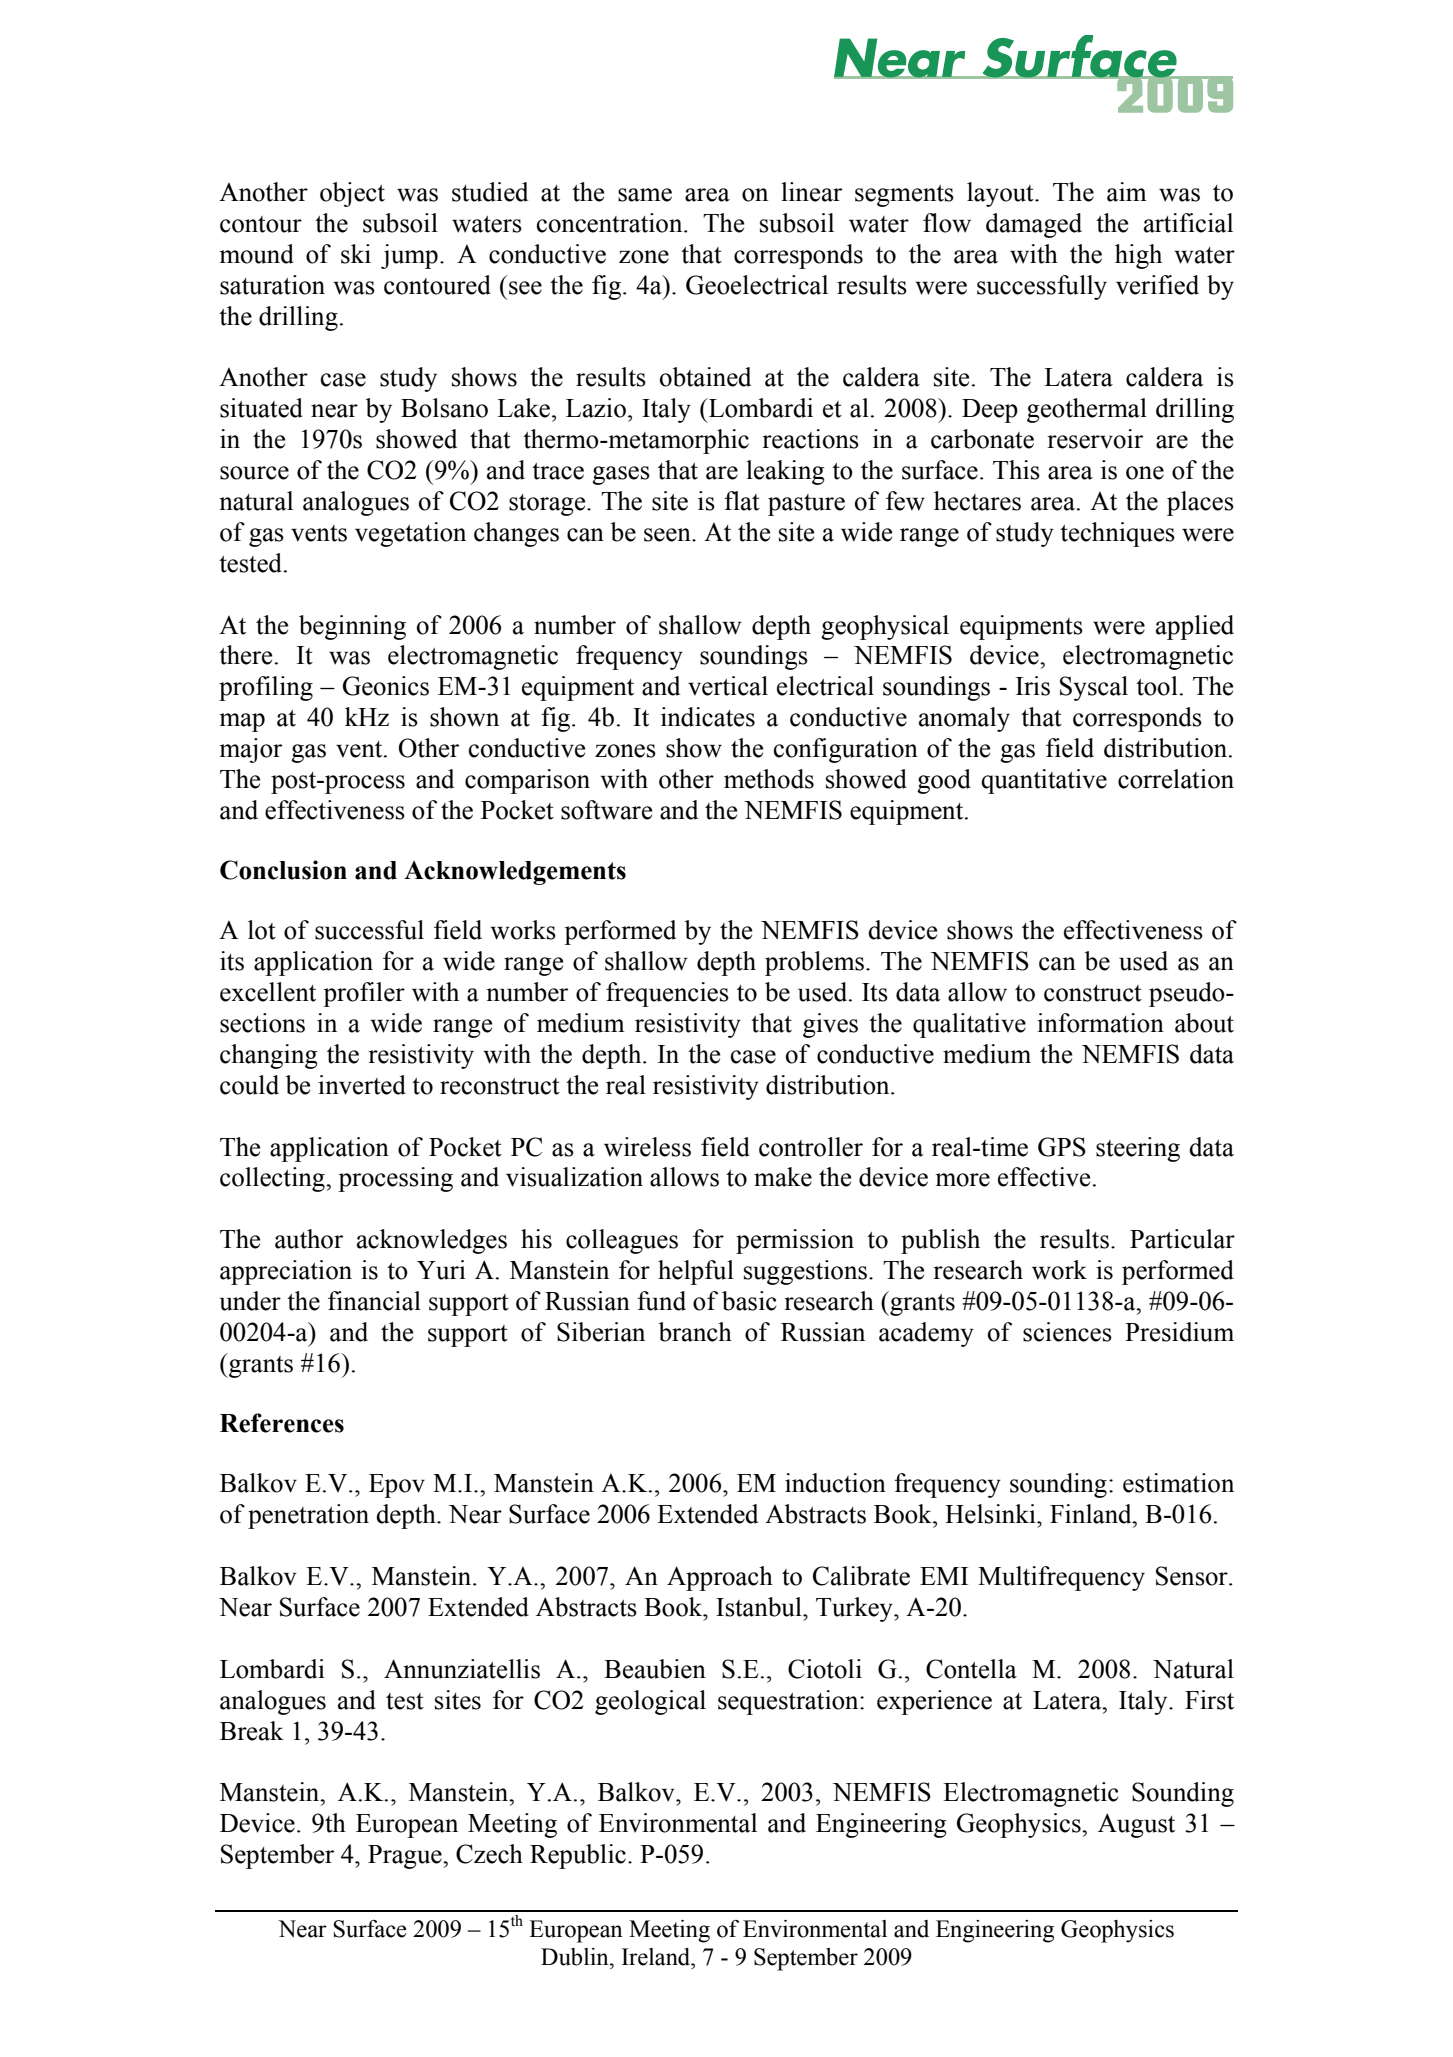 This document has width=1453, height=2057. What do you see at coordinates (1138, 256) in the document?
I see `high` at bounding box center [1138, 256].
